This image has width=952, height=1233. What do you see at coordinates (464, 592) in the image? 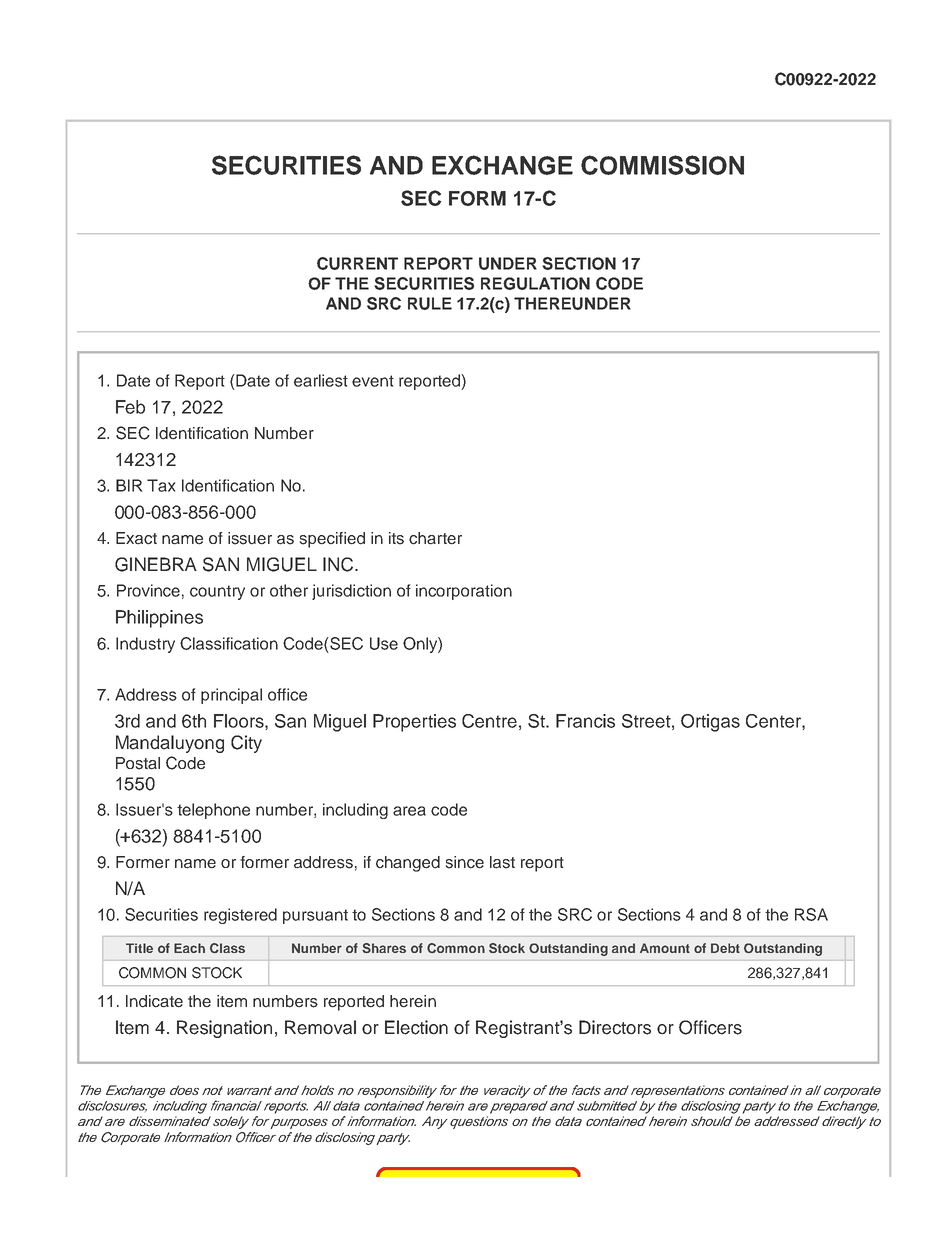
I see `incorporation` at bounding box center [464, 592].
